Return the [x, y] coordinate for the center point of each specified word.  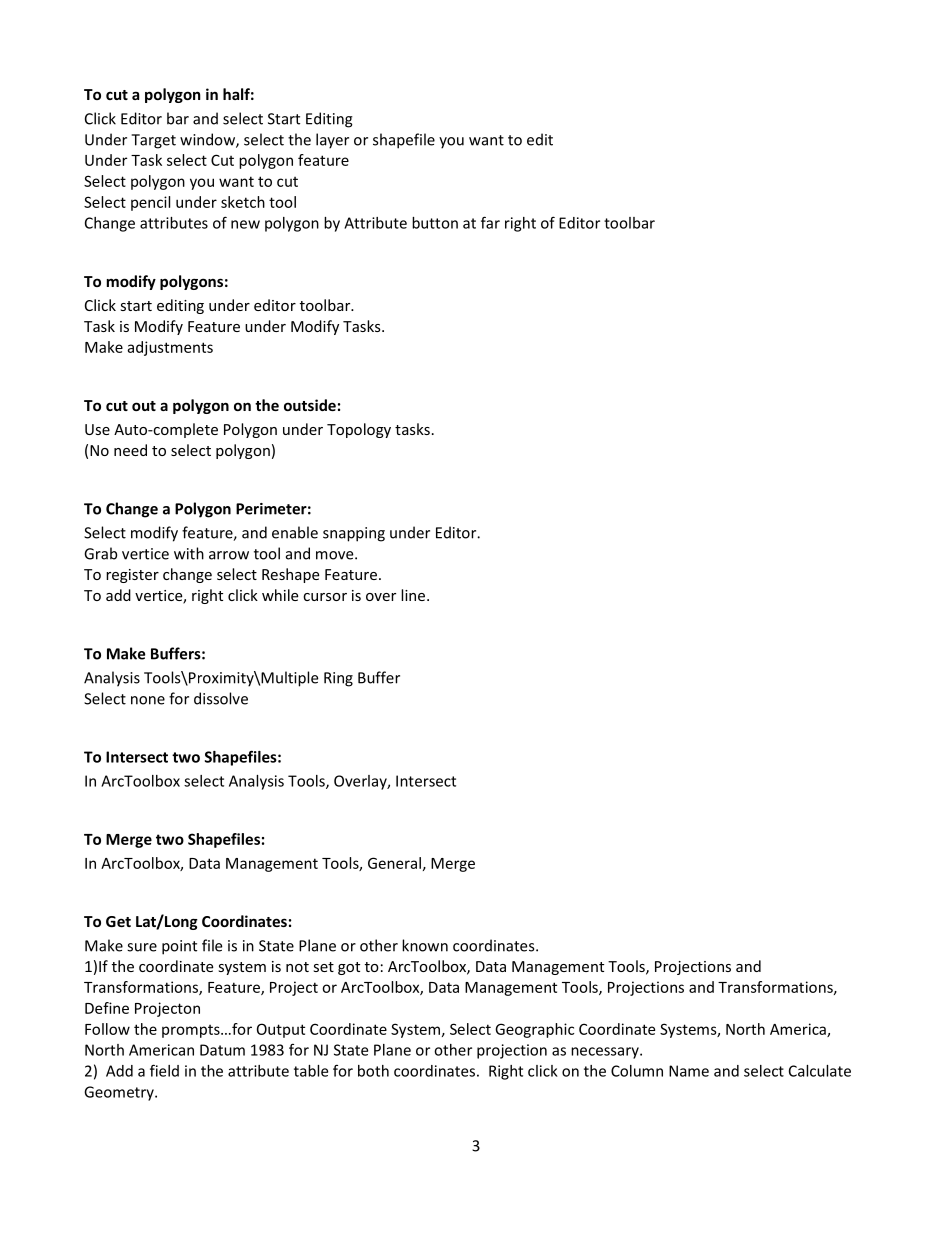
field [164, 1070]
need [130, 450]
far [490, 222]
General [394, 863]
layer [332, 141]
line [413, 595]
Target [153, 141]
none [148, 700]
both [373, 1071]
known [425, 945]
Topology [359, 430]
